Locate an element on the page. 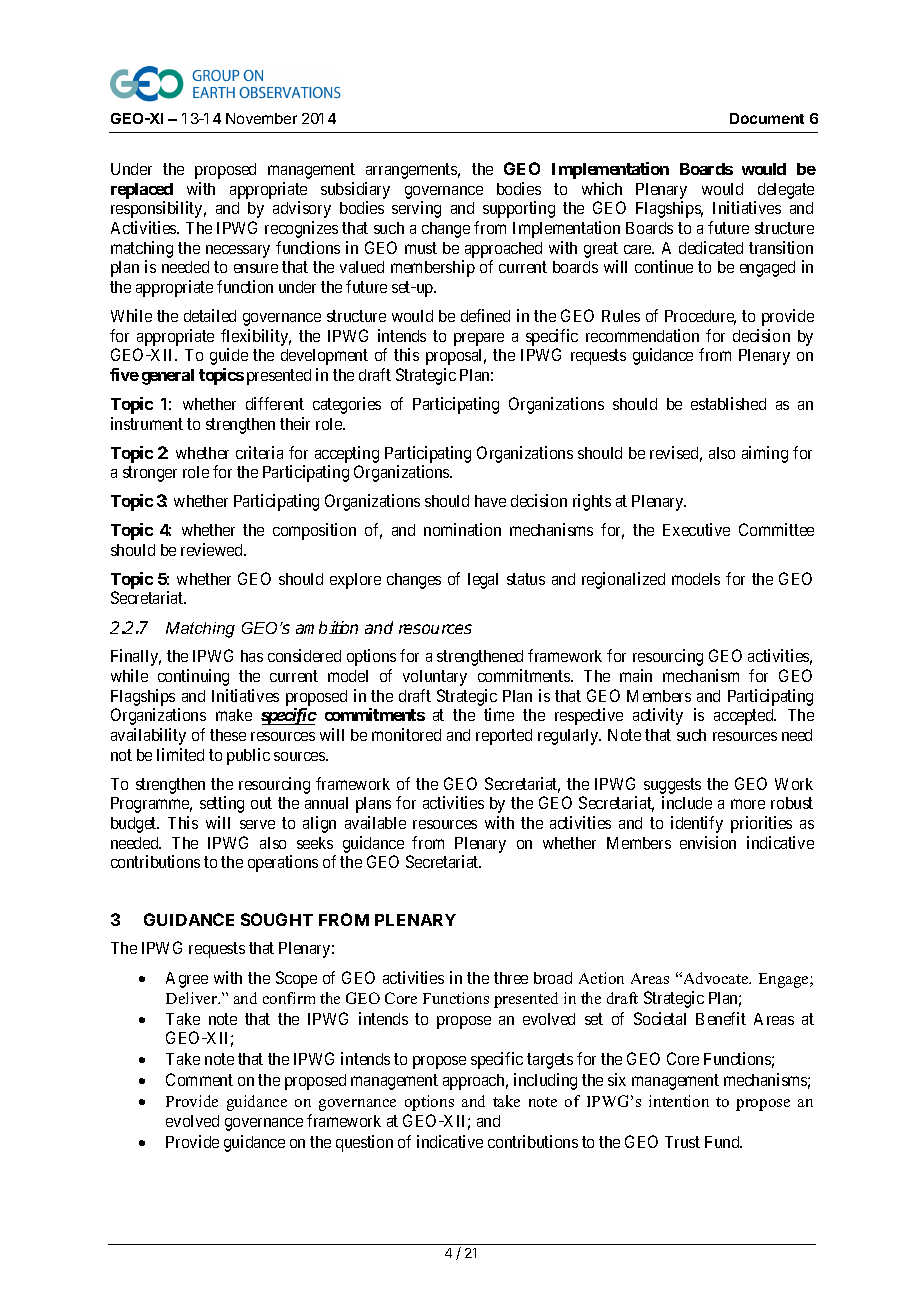 Image resolution: width=924 pixels, height=1308 pixels. have is located at coordinates (490, 501).
